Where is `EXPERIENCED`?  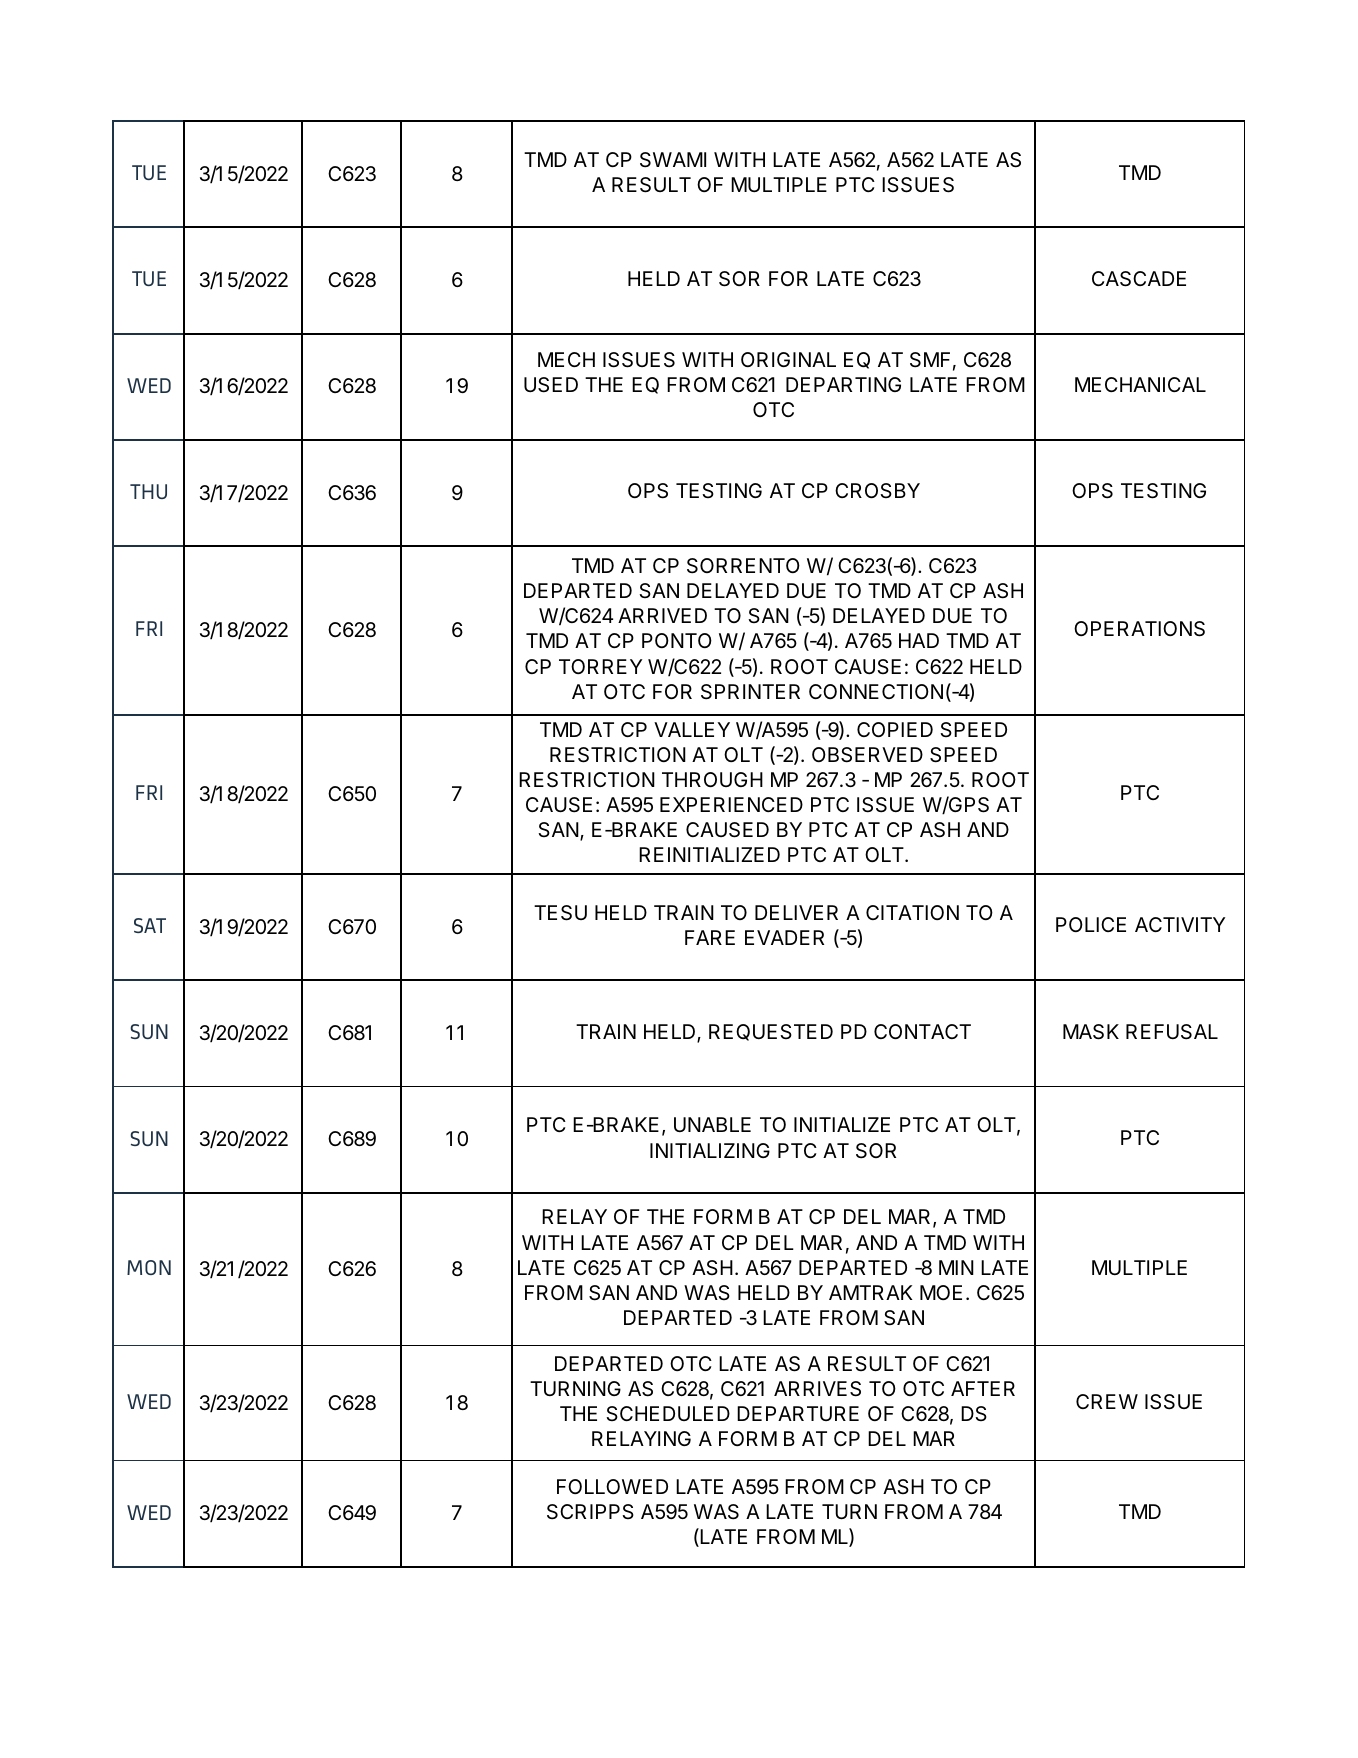
EXPERIENCED is located at coordinates (731, 804).
